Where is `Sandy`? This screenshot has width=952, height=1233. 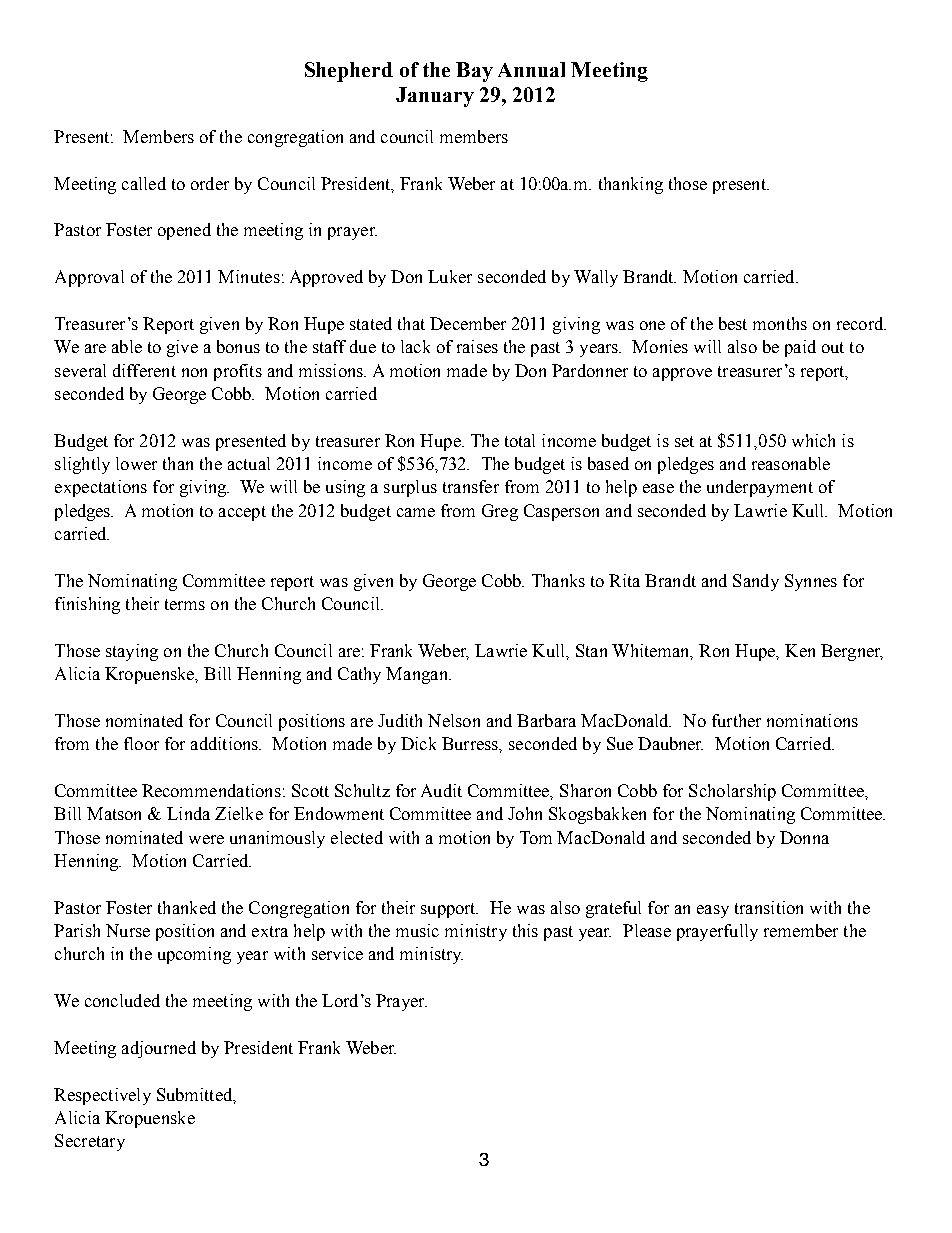
Sandy is located at coordinates (756, 582).
